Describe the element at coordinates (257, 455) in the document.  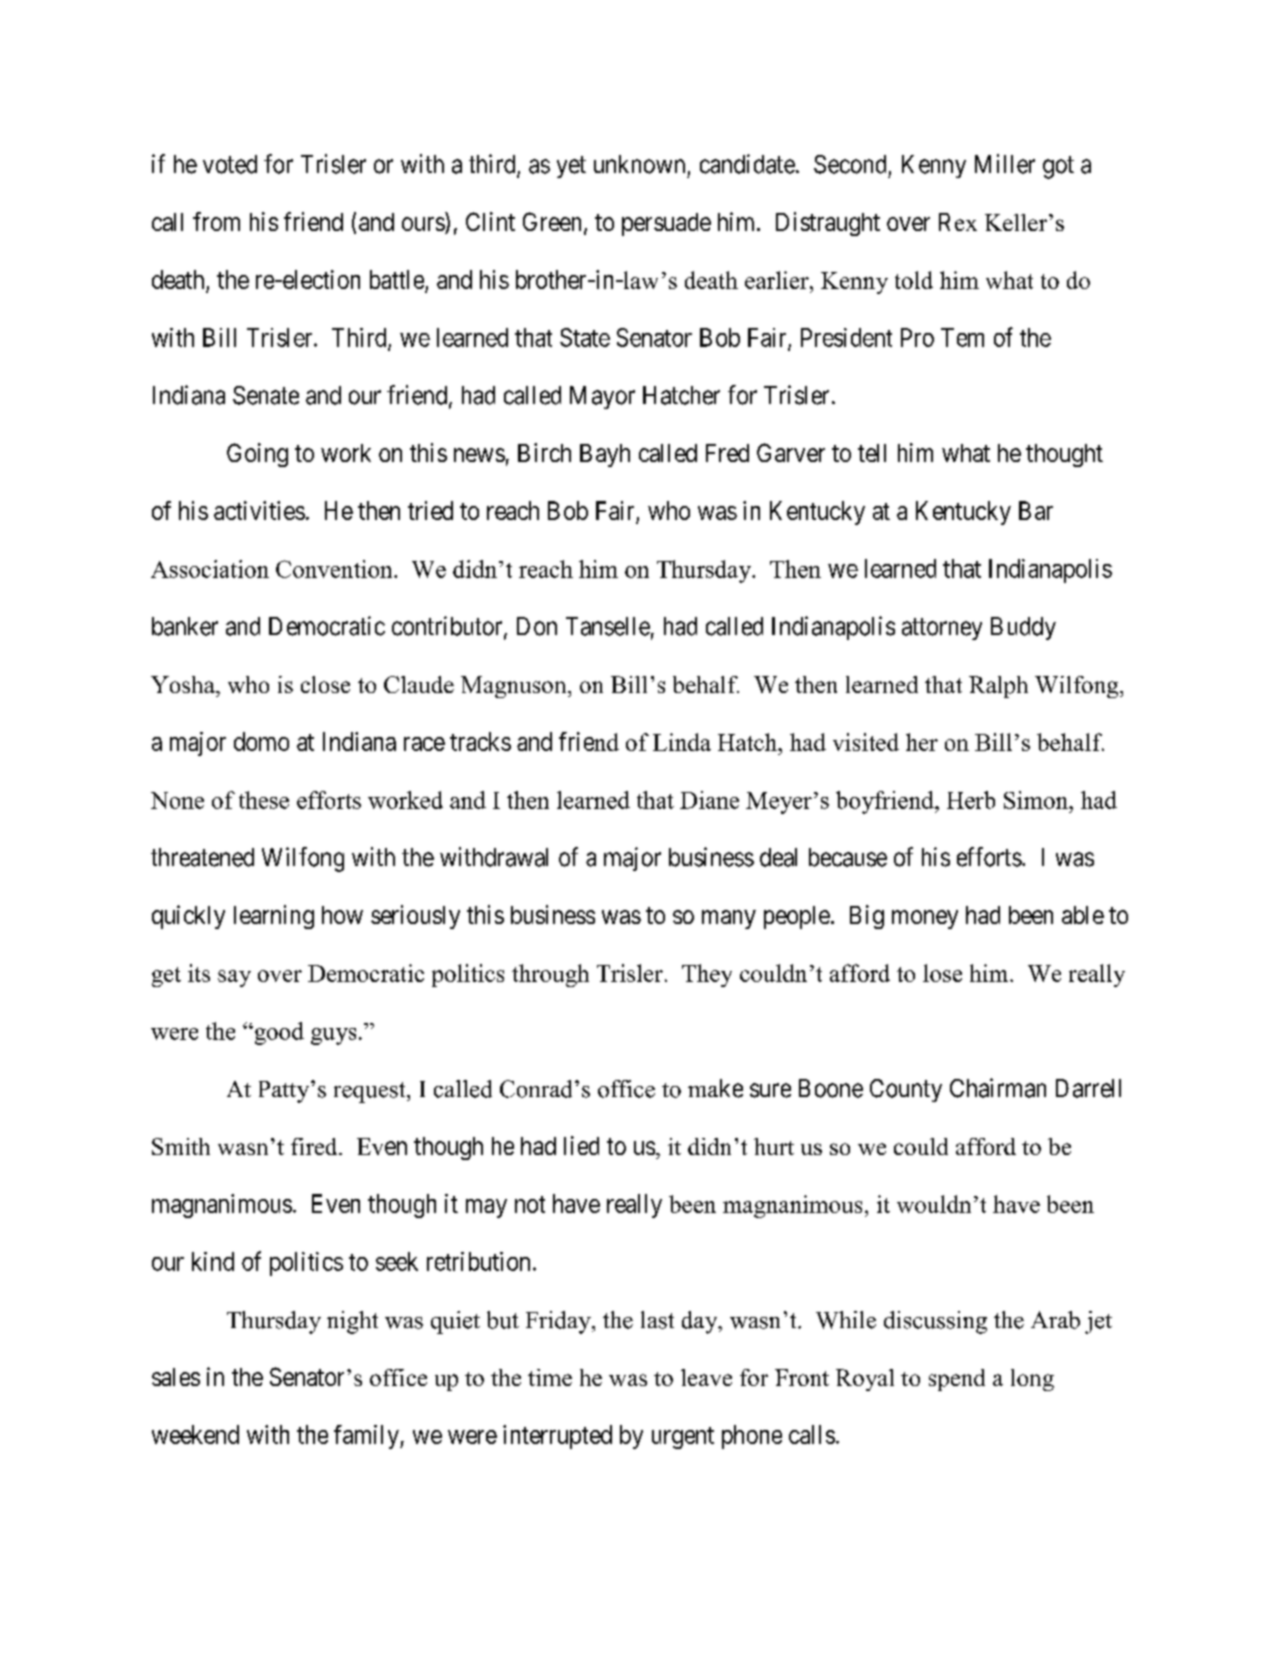
I see `Going` at that location.
